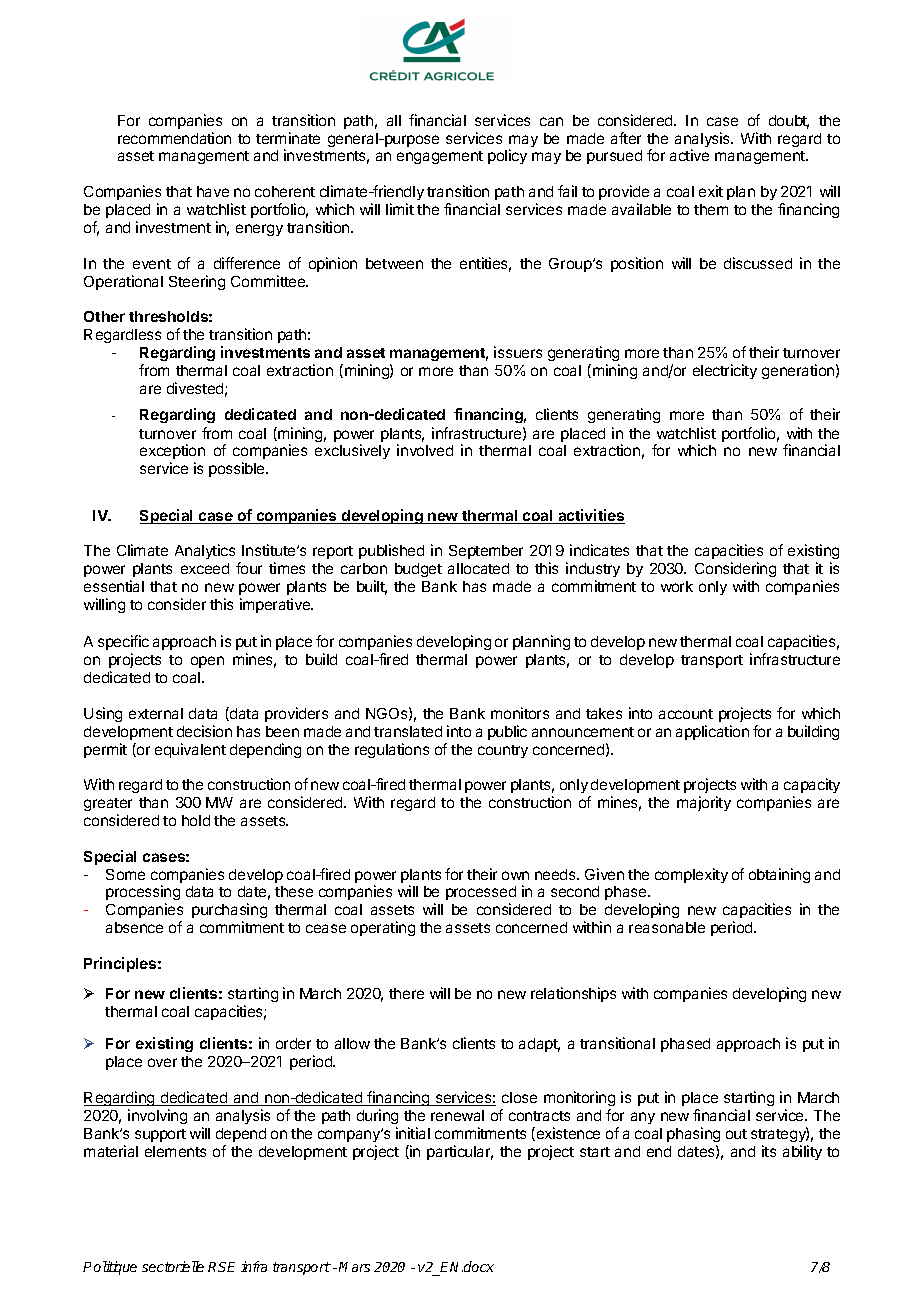 The image size is (924, 1308). What do you see at coordinates (769, 1151) in the screenshot?
I see `its` at bounding box center [769, 1151].
